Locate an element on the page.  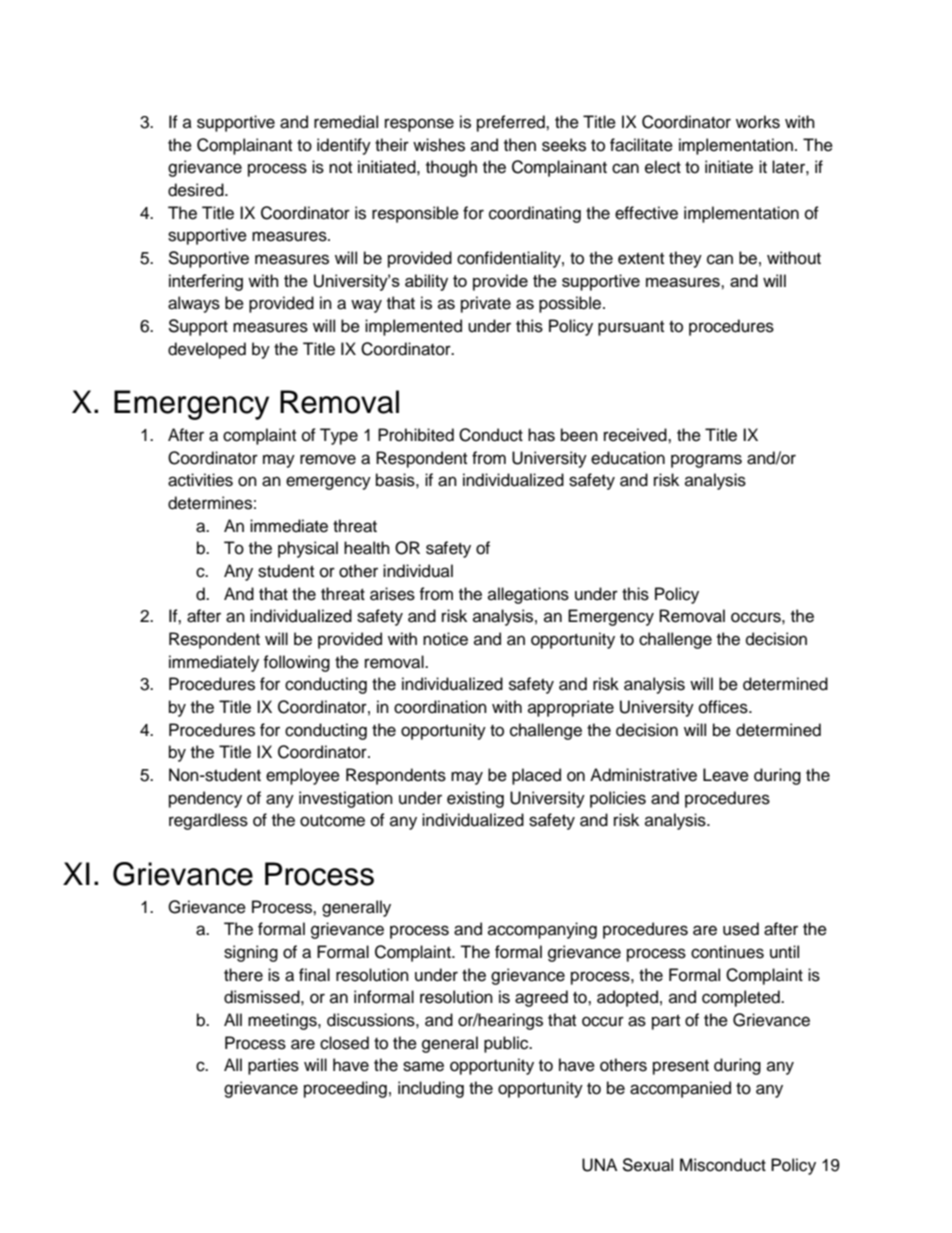
identify is located at coordinates (344, 146).
